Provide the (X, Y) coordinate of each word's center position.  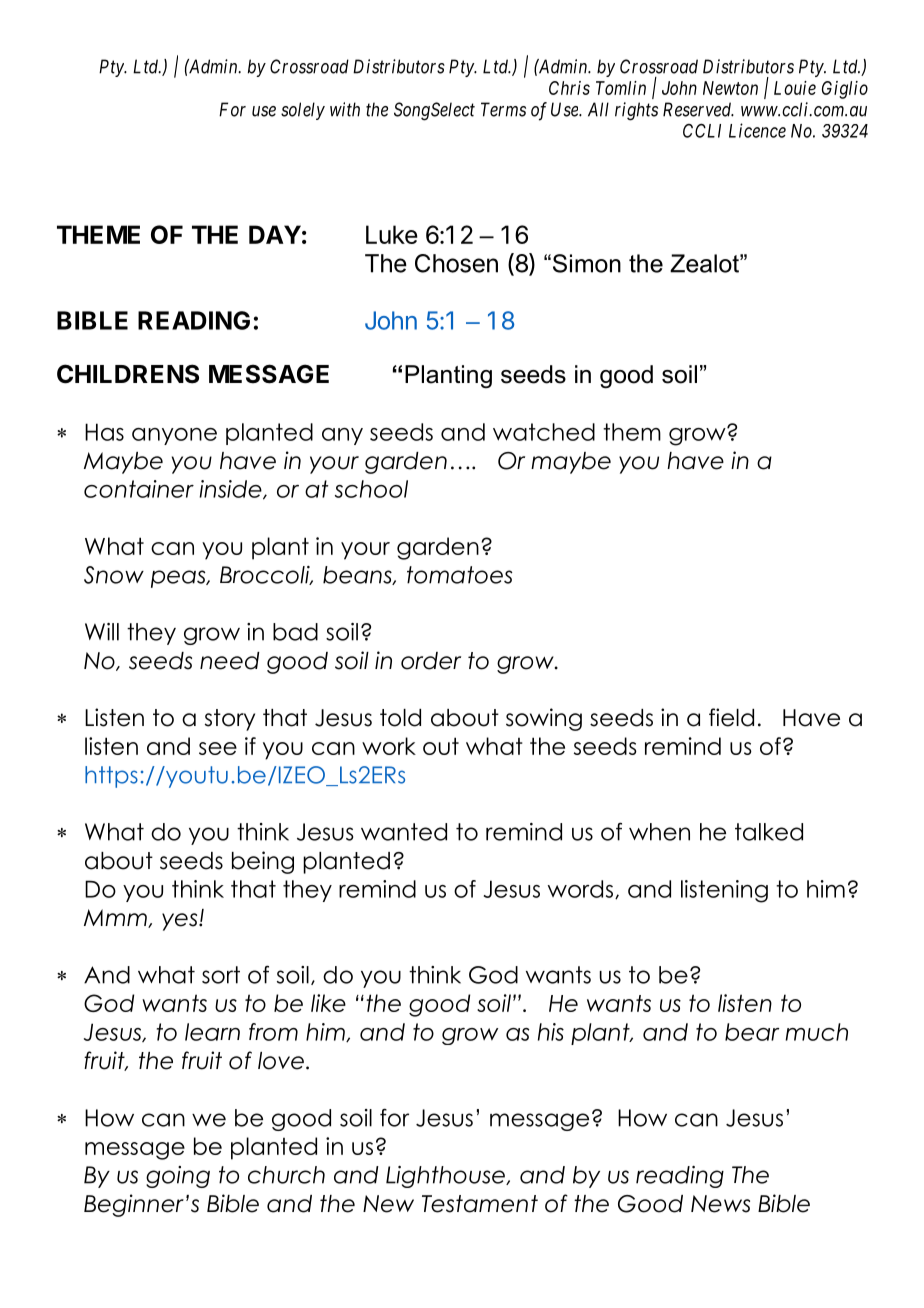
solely (303, 111)
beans (358, 575)
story (230, 720)
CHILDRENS (128, 374)
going (178, 1177)
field (731, 717)
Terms (503, 109)
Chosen (456, 263)
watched (544, 432)
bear (752, 1032)
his (551, 1032)
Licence (757, 130)
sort (221, 975)
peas (179, 579)
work (389, 746)
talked (769, 832)
